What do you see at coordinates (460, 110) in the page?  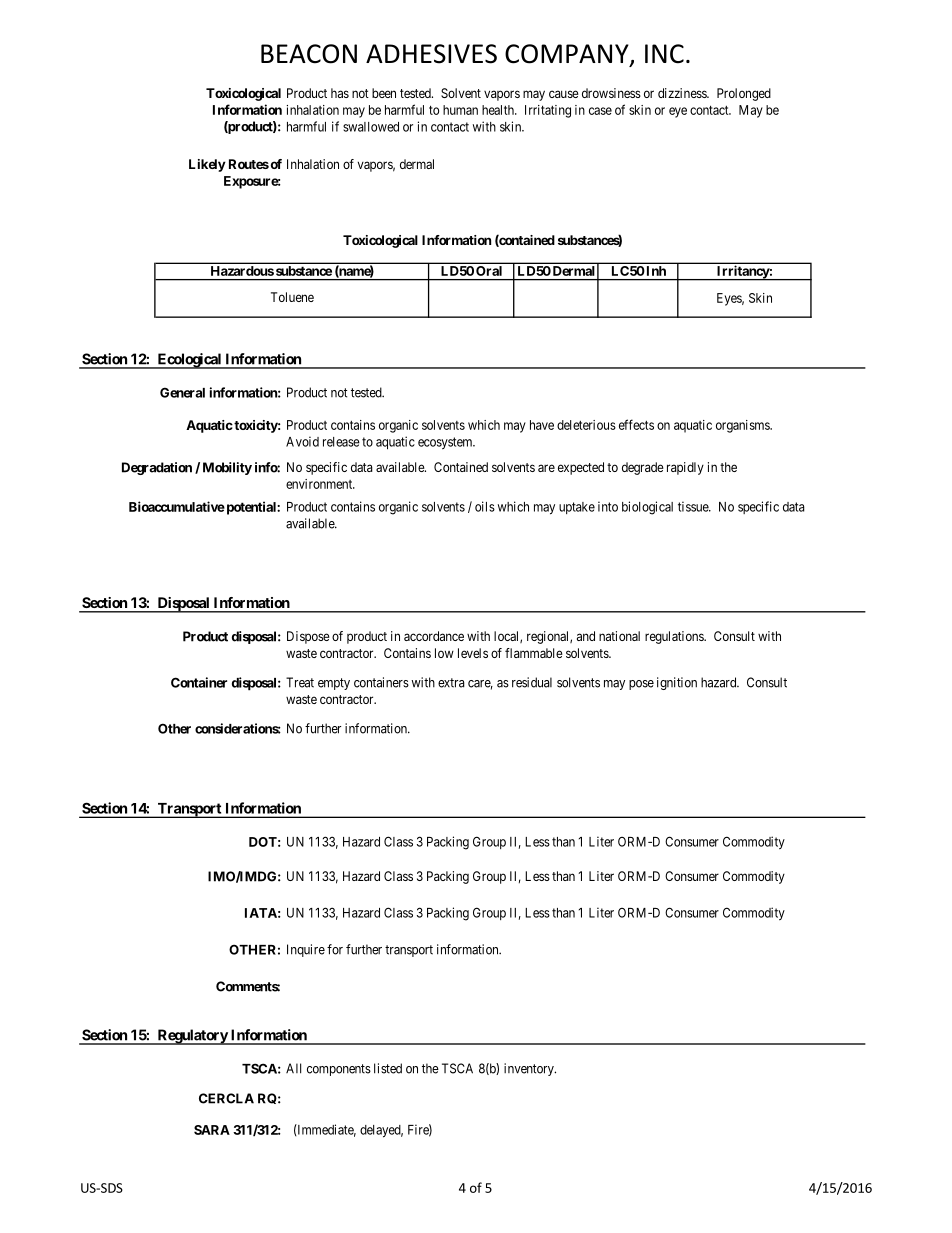 I see `human` at bounding box center [460, 110].
